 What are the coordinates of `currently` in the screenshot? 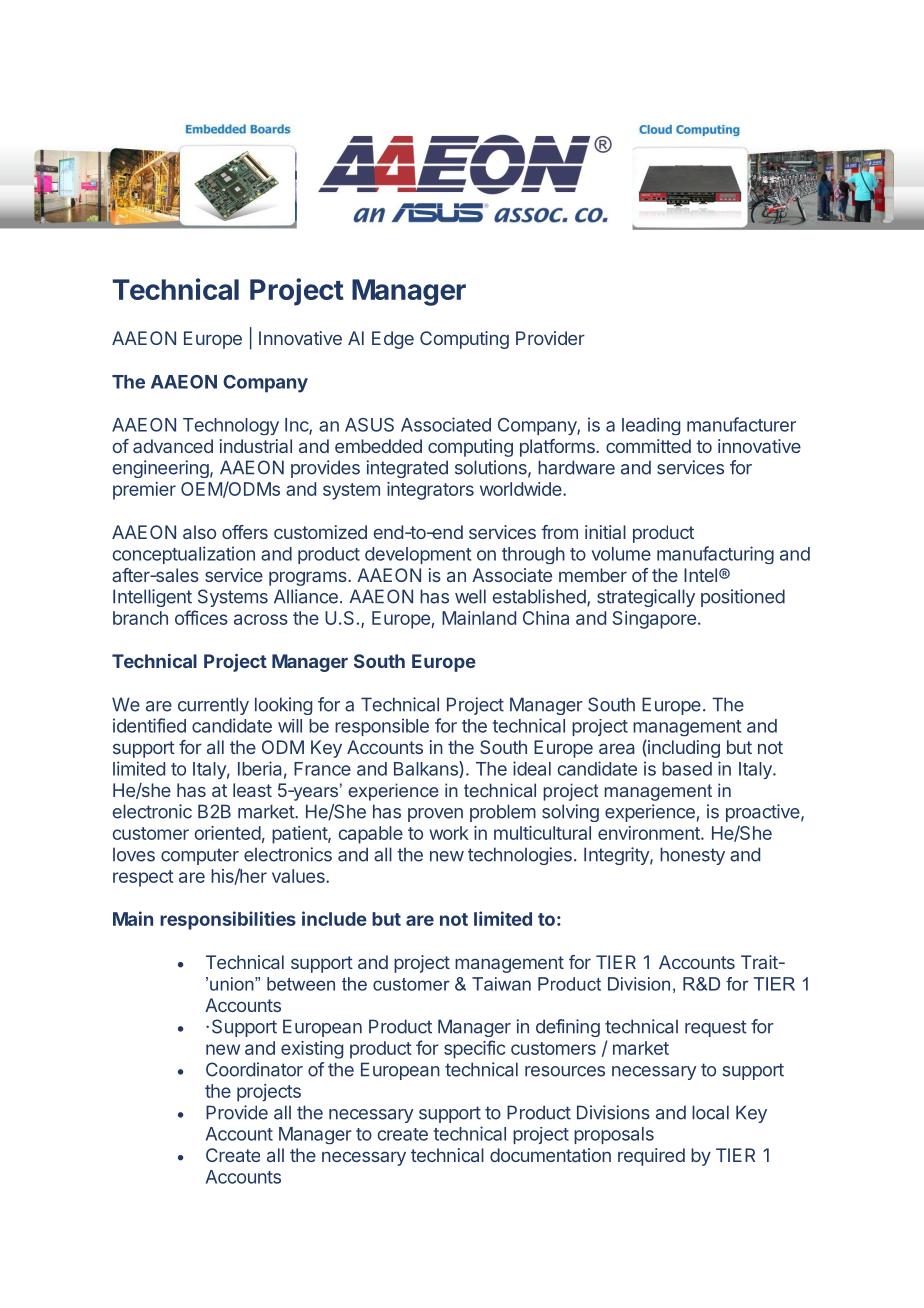 It's located at (213, 706).
